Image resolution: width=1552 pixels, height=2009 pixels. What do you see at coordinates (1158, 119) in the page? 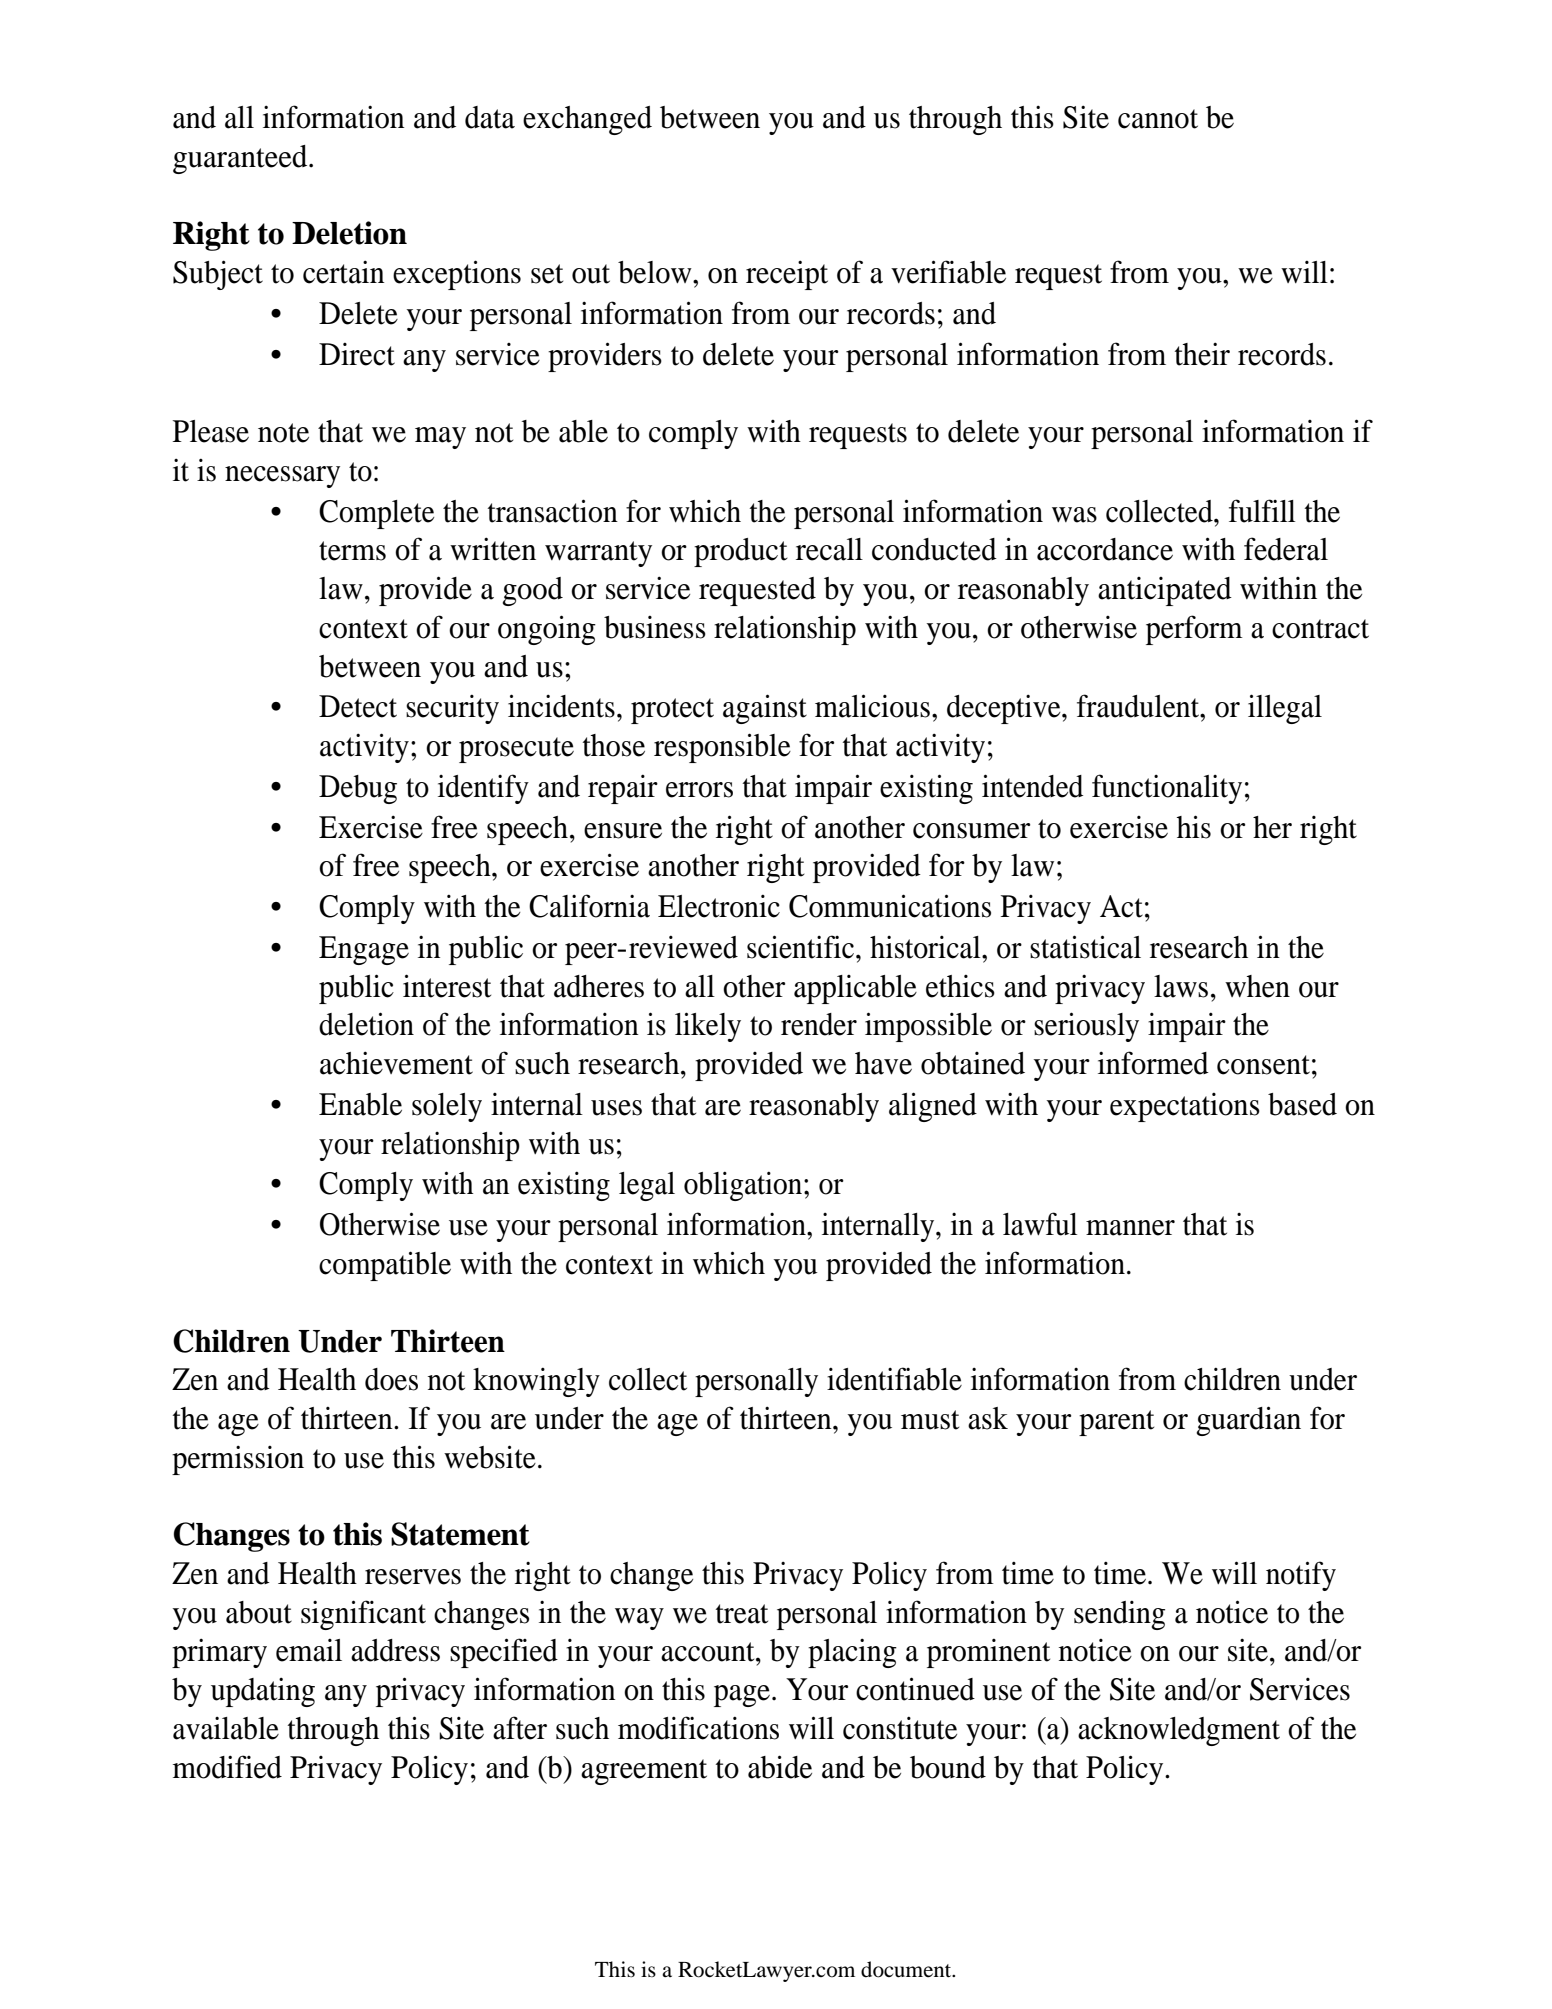
I see `cannot` at bounding box center [1158, 119].
